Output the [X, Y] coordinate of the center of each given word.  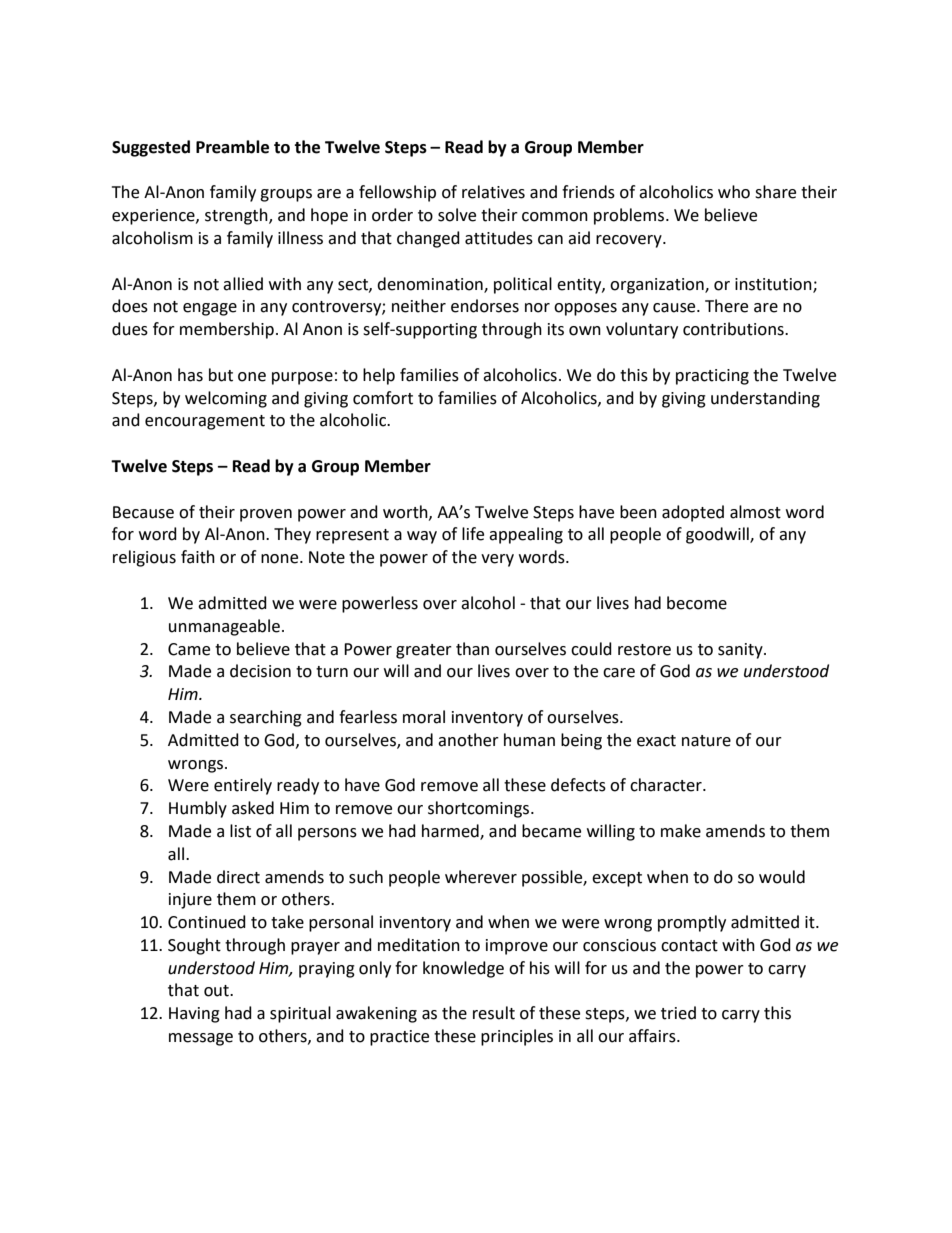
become [697, 603]
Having [194, 1015]
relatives [493, 192]
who [734, 192]
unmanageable [224, 627]
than [472, 649]
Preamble [232, 147]
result [494, 1013]
